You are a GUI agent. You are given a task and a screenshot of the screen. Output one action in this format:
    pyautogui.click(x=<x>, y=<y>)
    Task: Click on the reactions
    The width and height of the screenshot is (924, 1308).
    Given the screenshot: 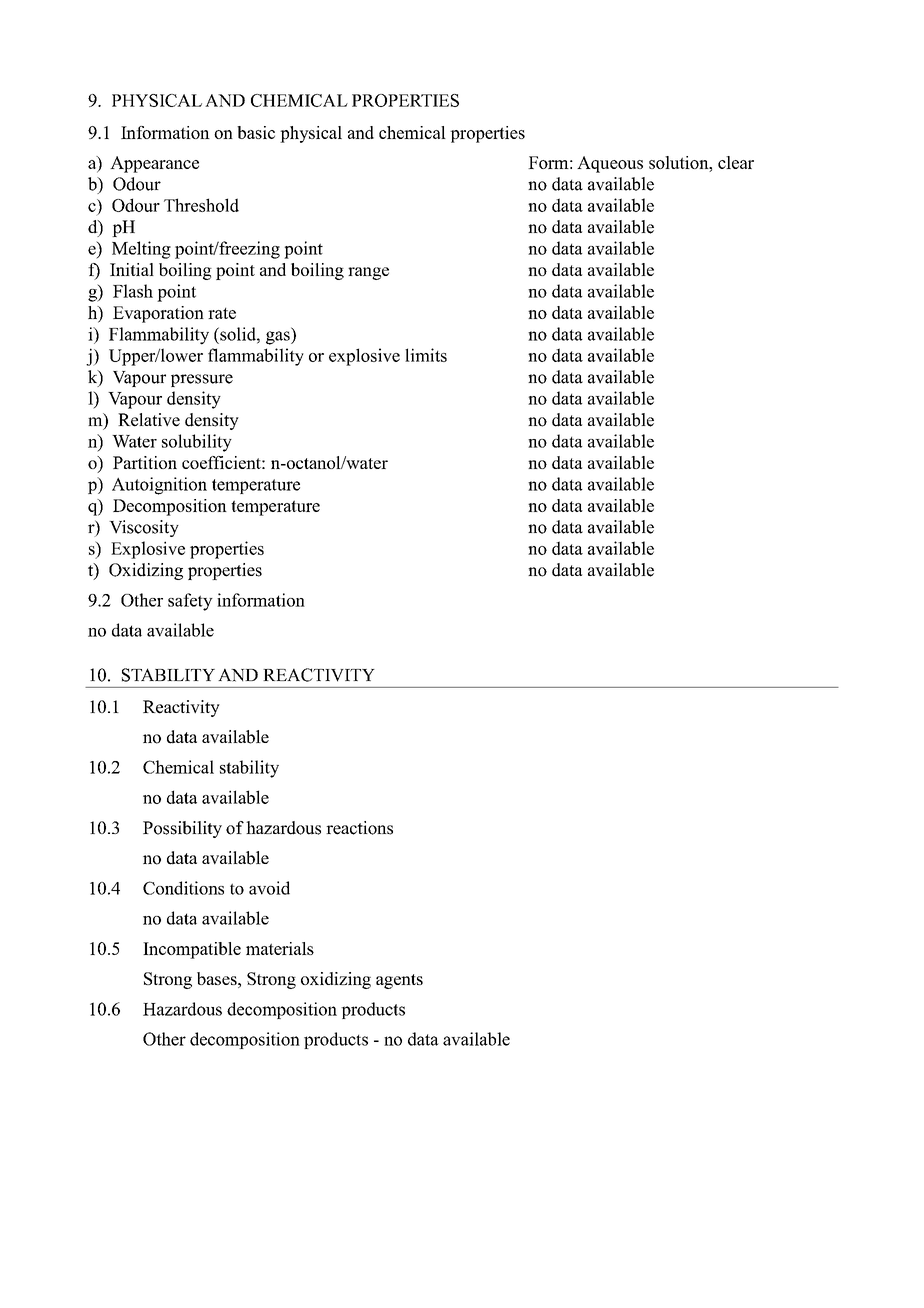 What is the action you would take?
    pyautogui.click(x=359, y=828)
